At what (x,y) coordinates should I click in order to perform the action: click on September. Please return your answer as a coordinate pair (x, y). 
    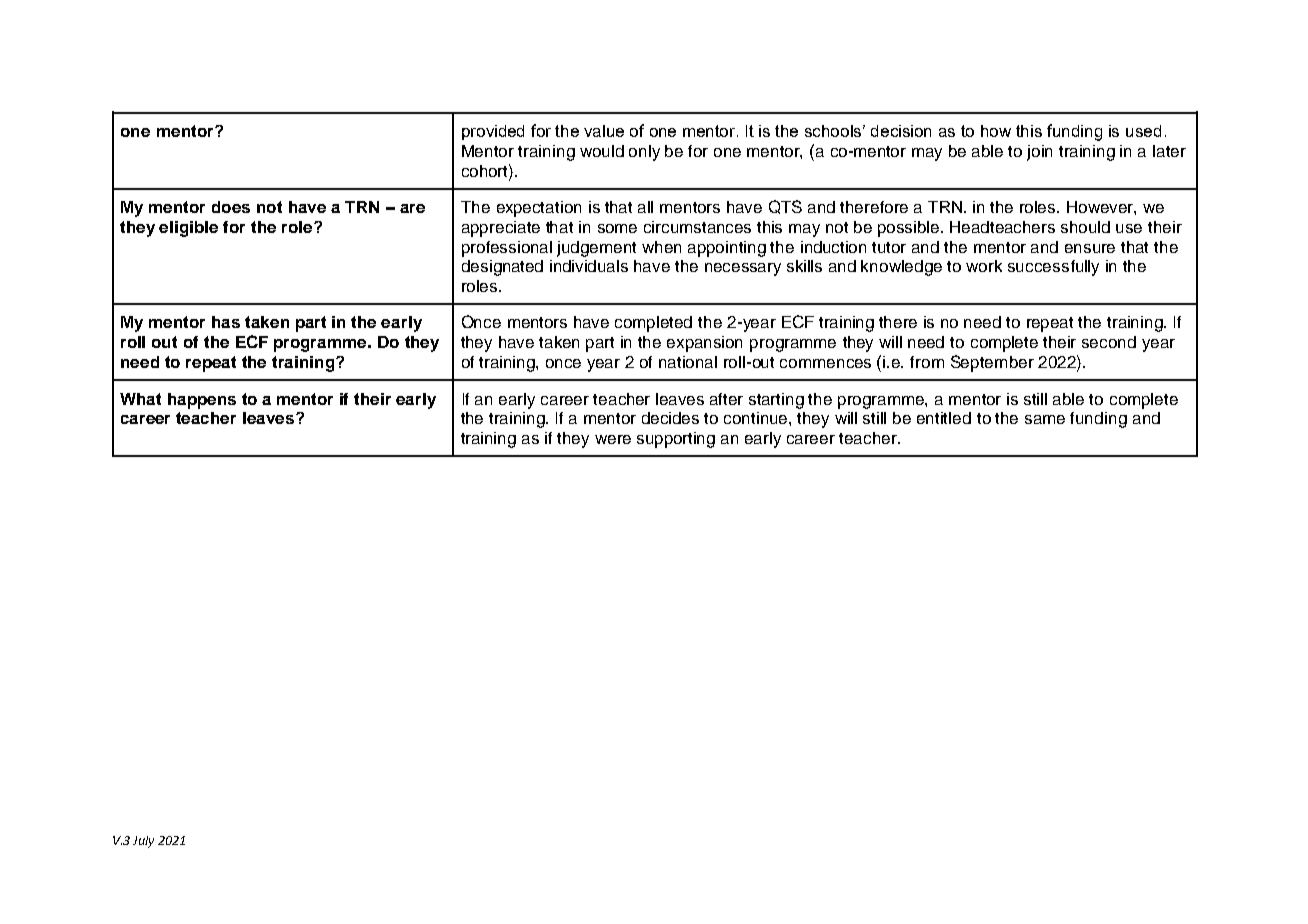
    Looking at the image, I should click on (992, 363).
